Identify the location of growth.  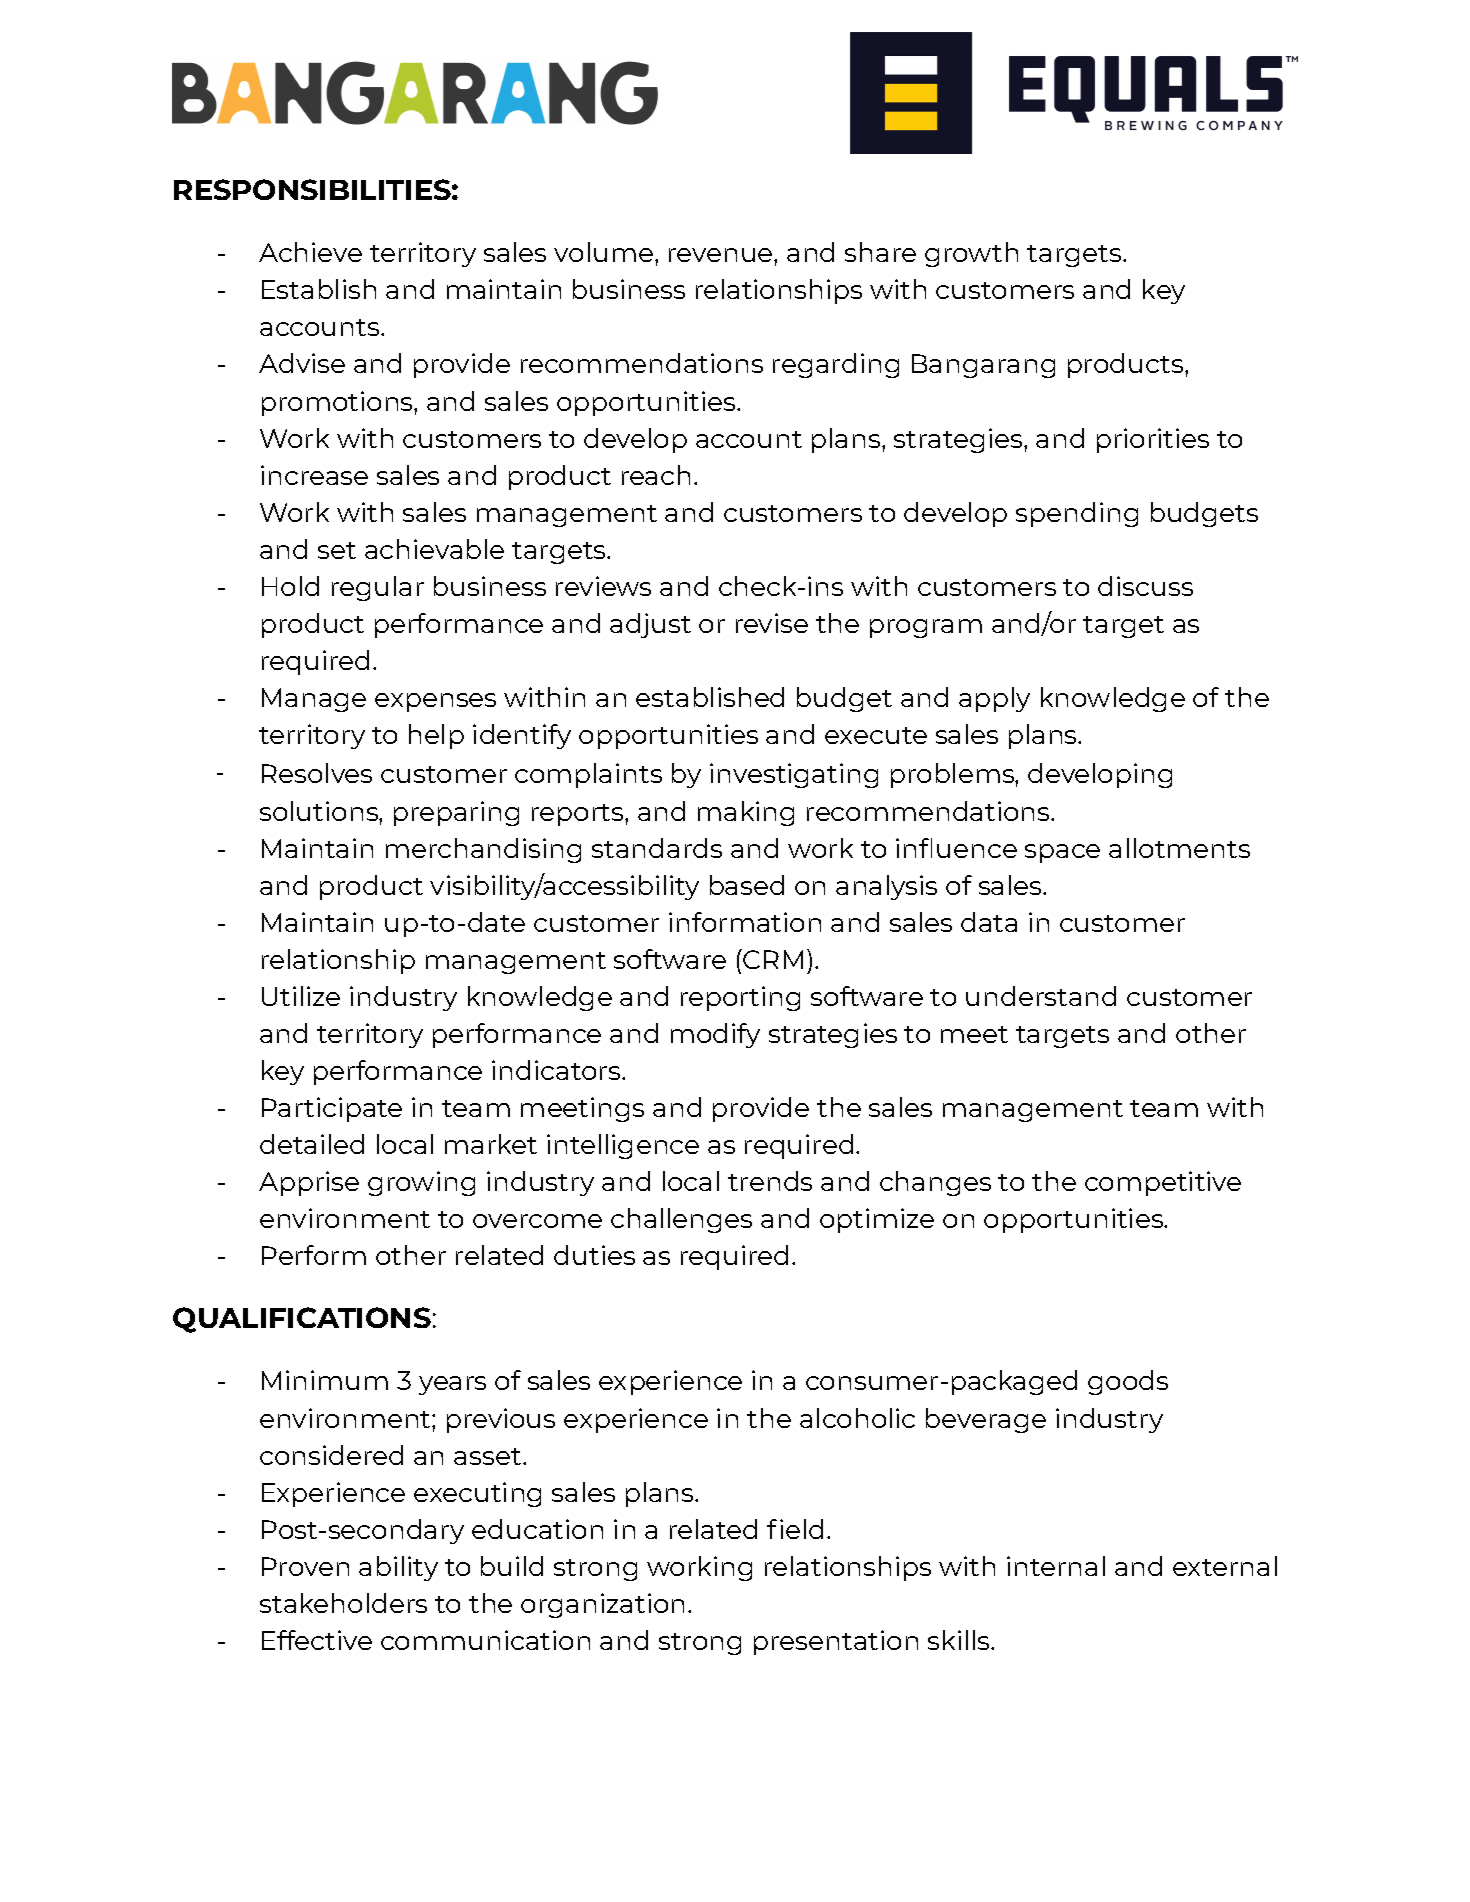
(971, 254).
